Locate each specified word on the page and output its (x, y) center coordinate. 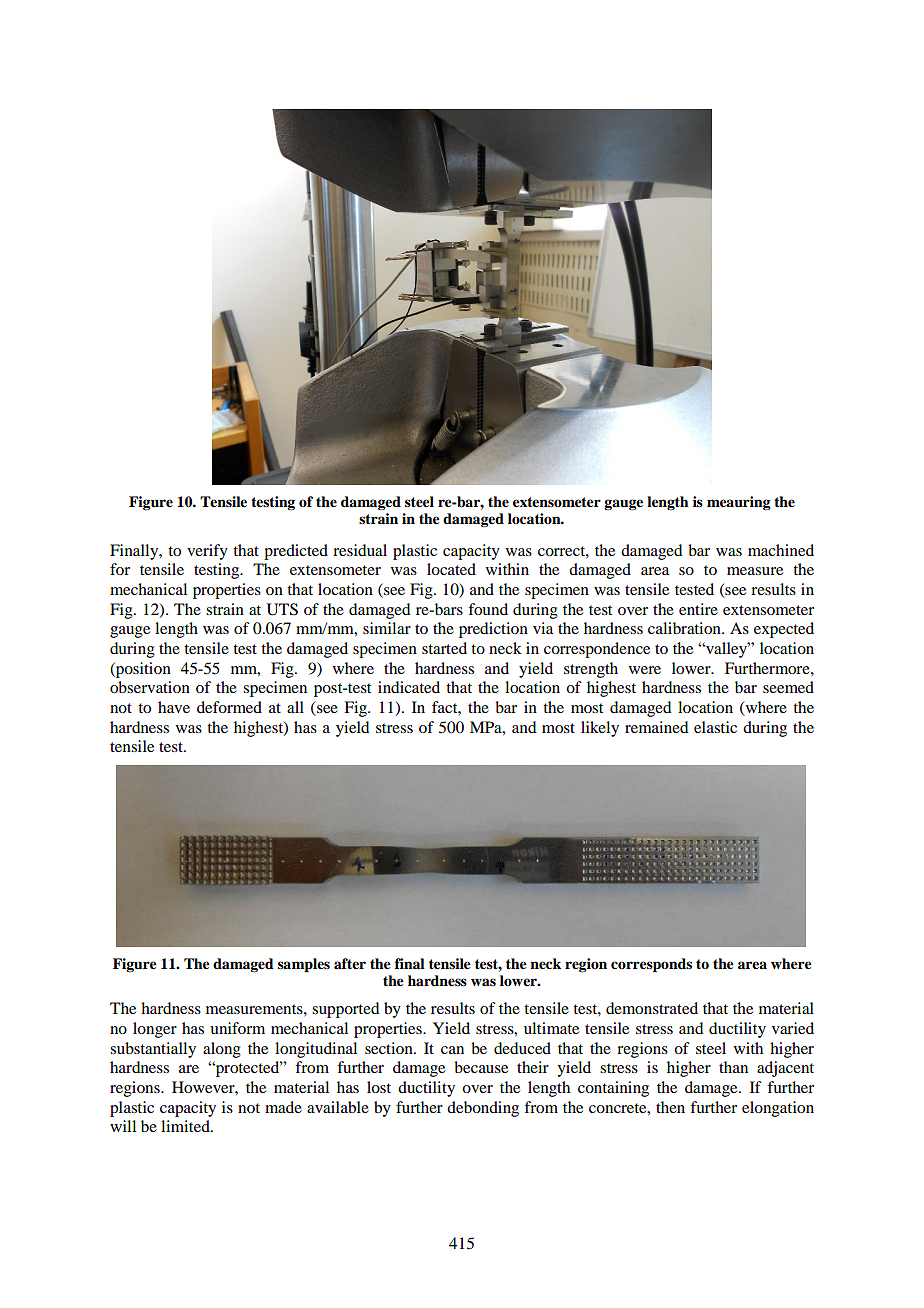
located (451, 569)
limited (186, 1126)
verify (207, 552)
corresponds (651, 965)
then (670, 1107)
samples (304, 965)
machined (781, 550)
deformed (229, 707)
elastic (715, 727)
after (350, 963)
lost (379, 1087)
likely (600, 729)
